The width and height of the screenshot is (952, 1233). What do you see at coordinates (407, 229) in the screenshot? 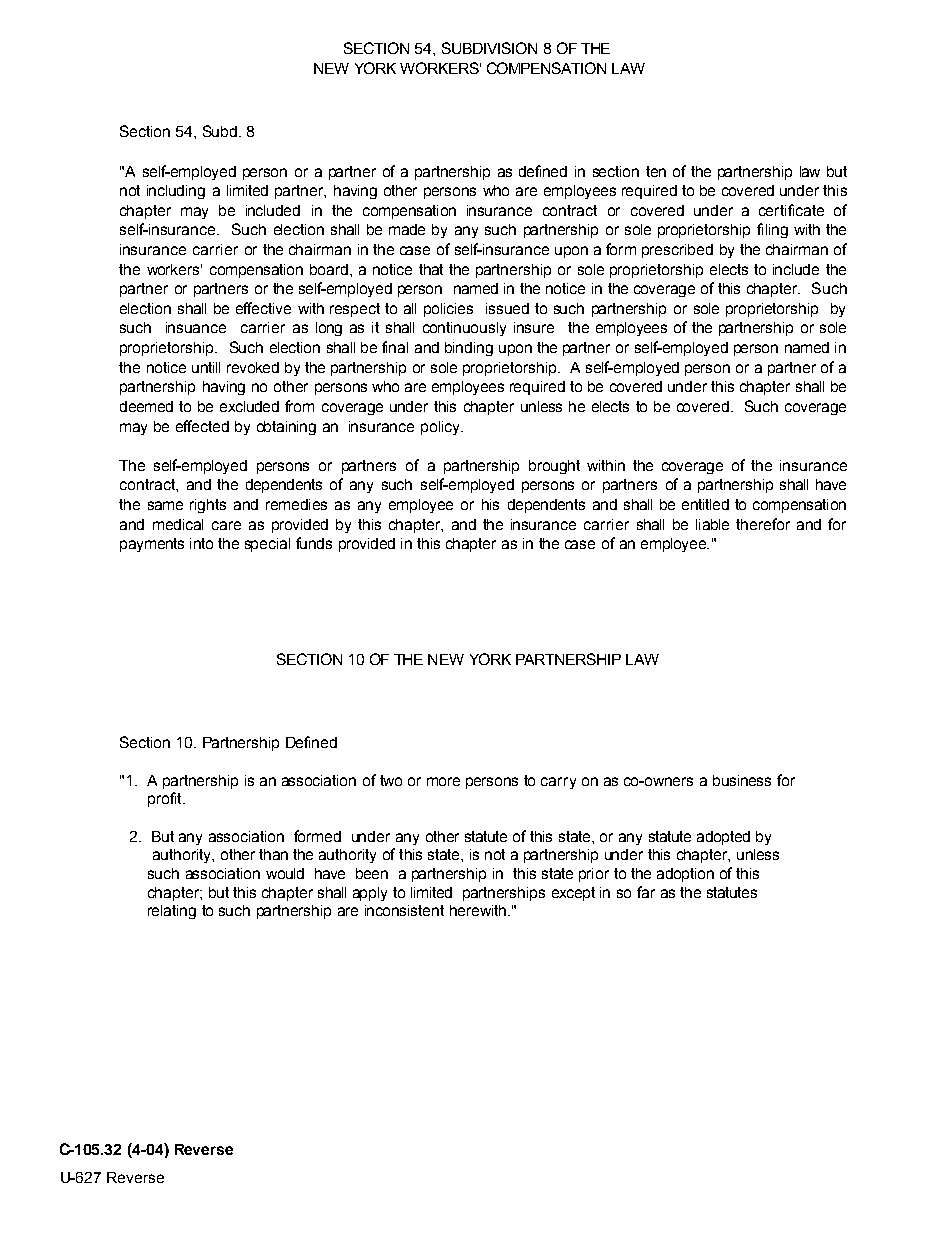
I see `made` at bounding box center [407, 229].
